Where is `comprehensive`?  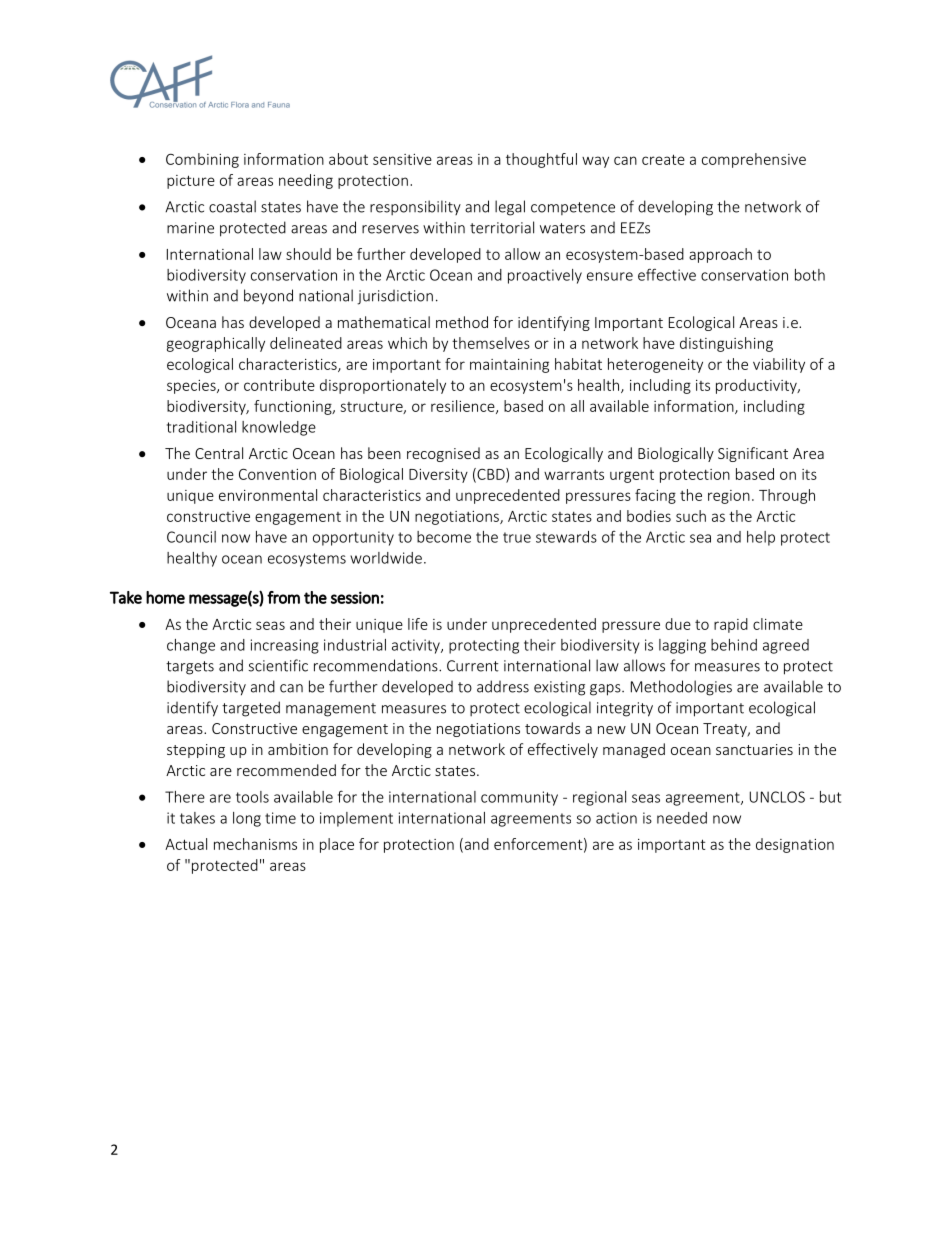
comprehensive is located at coordinates (754, 160).
